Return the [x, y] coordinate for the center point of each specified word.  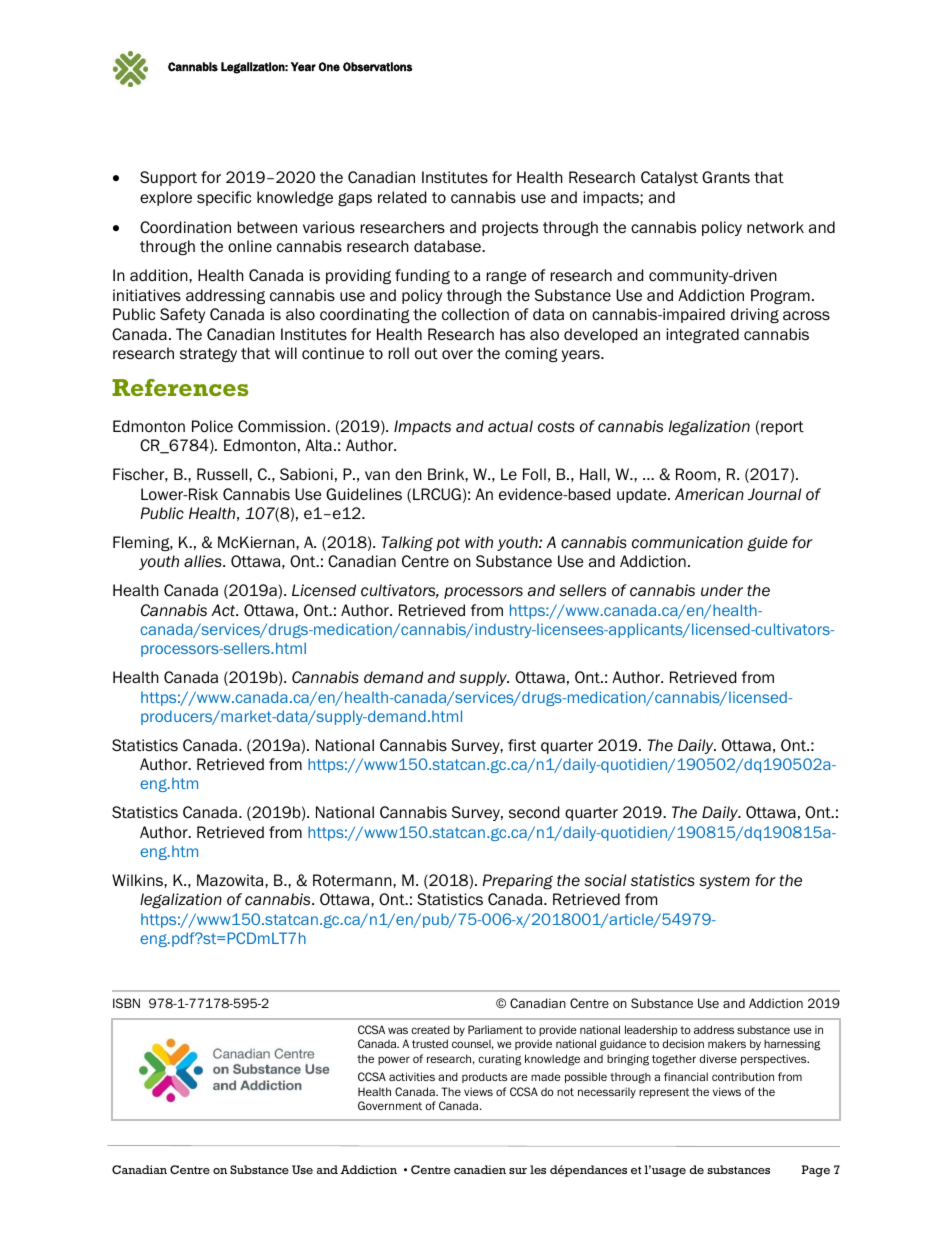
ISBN [126, 1003]
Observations [377, 67]
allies [204, 561]
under [722, 590]
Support [168, 178]
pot [448, 544]
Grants [726, 177]
